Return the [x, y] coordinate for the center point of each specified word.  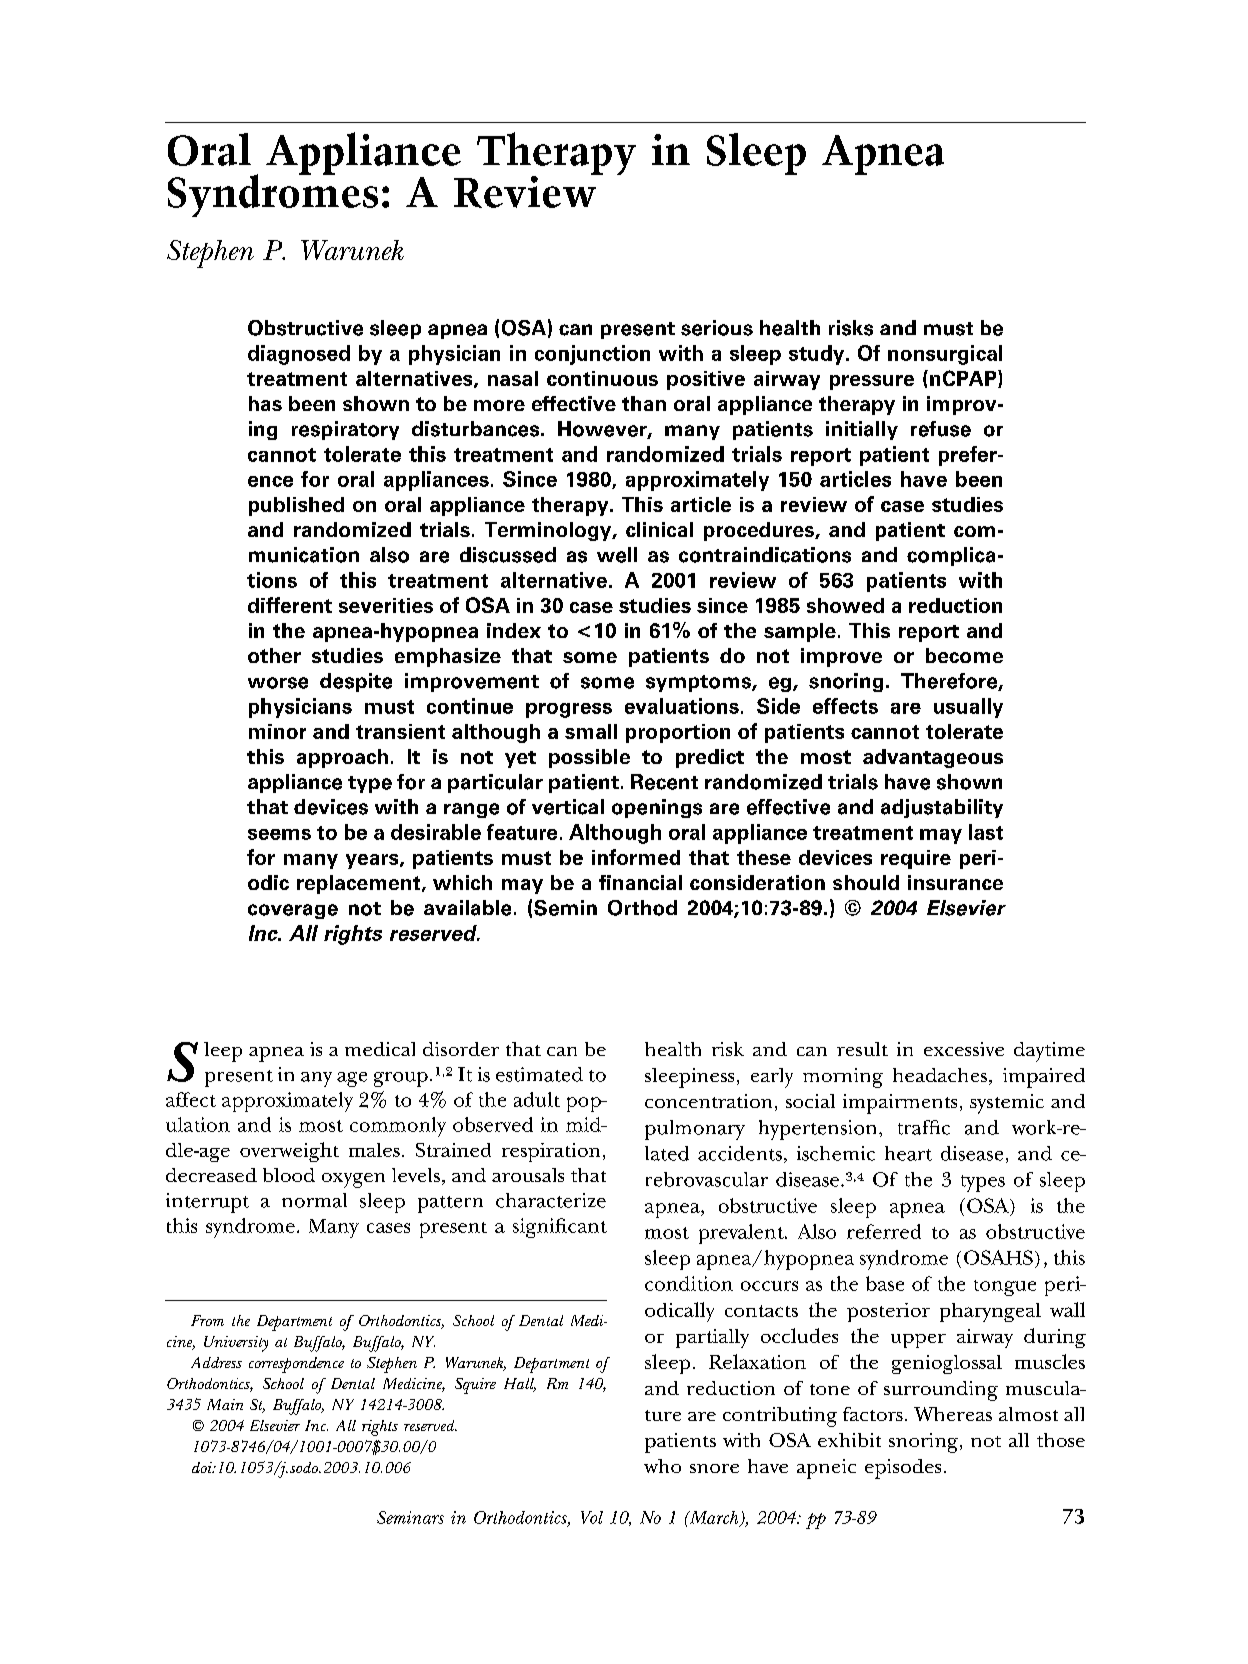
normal [314, 1200]
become [964, 655]
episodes [903, 1469]
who [662, 1466]
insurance [955, 882]
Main [225, 1404]
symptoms [699, 683]
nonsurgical [945, 355]
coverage [293, 911]
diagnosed [299, 355]
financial [640, 882]
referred [884, 1231]
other [274, 655]
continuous [602, 378]
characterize [551, 1200]
